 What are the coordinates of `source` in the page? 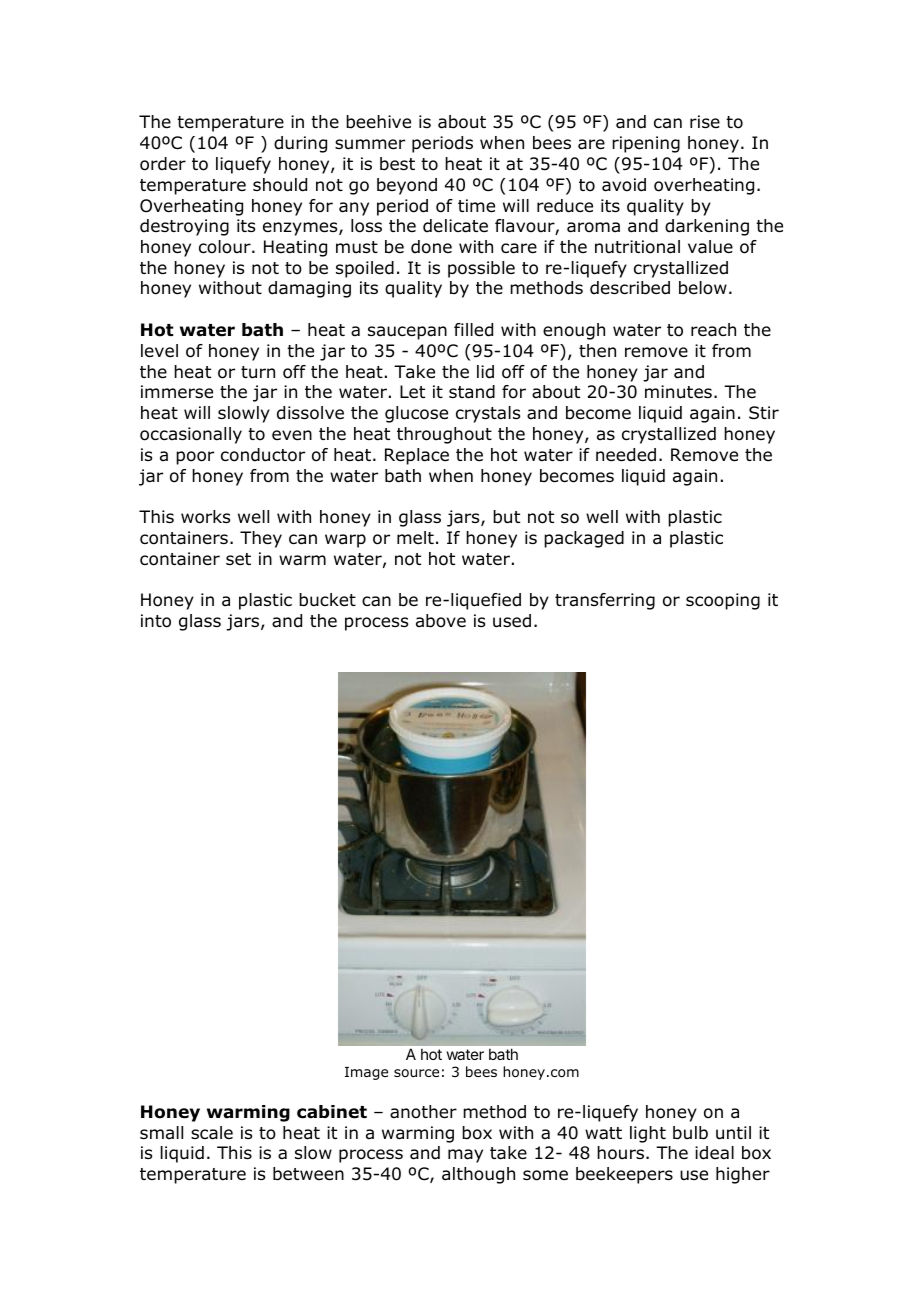 It's located at (416, 1073).
